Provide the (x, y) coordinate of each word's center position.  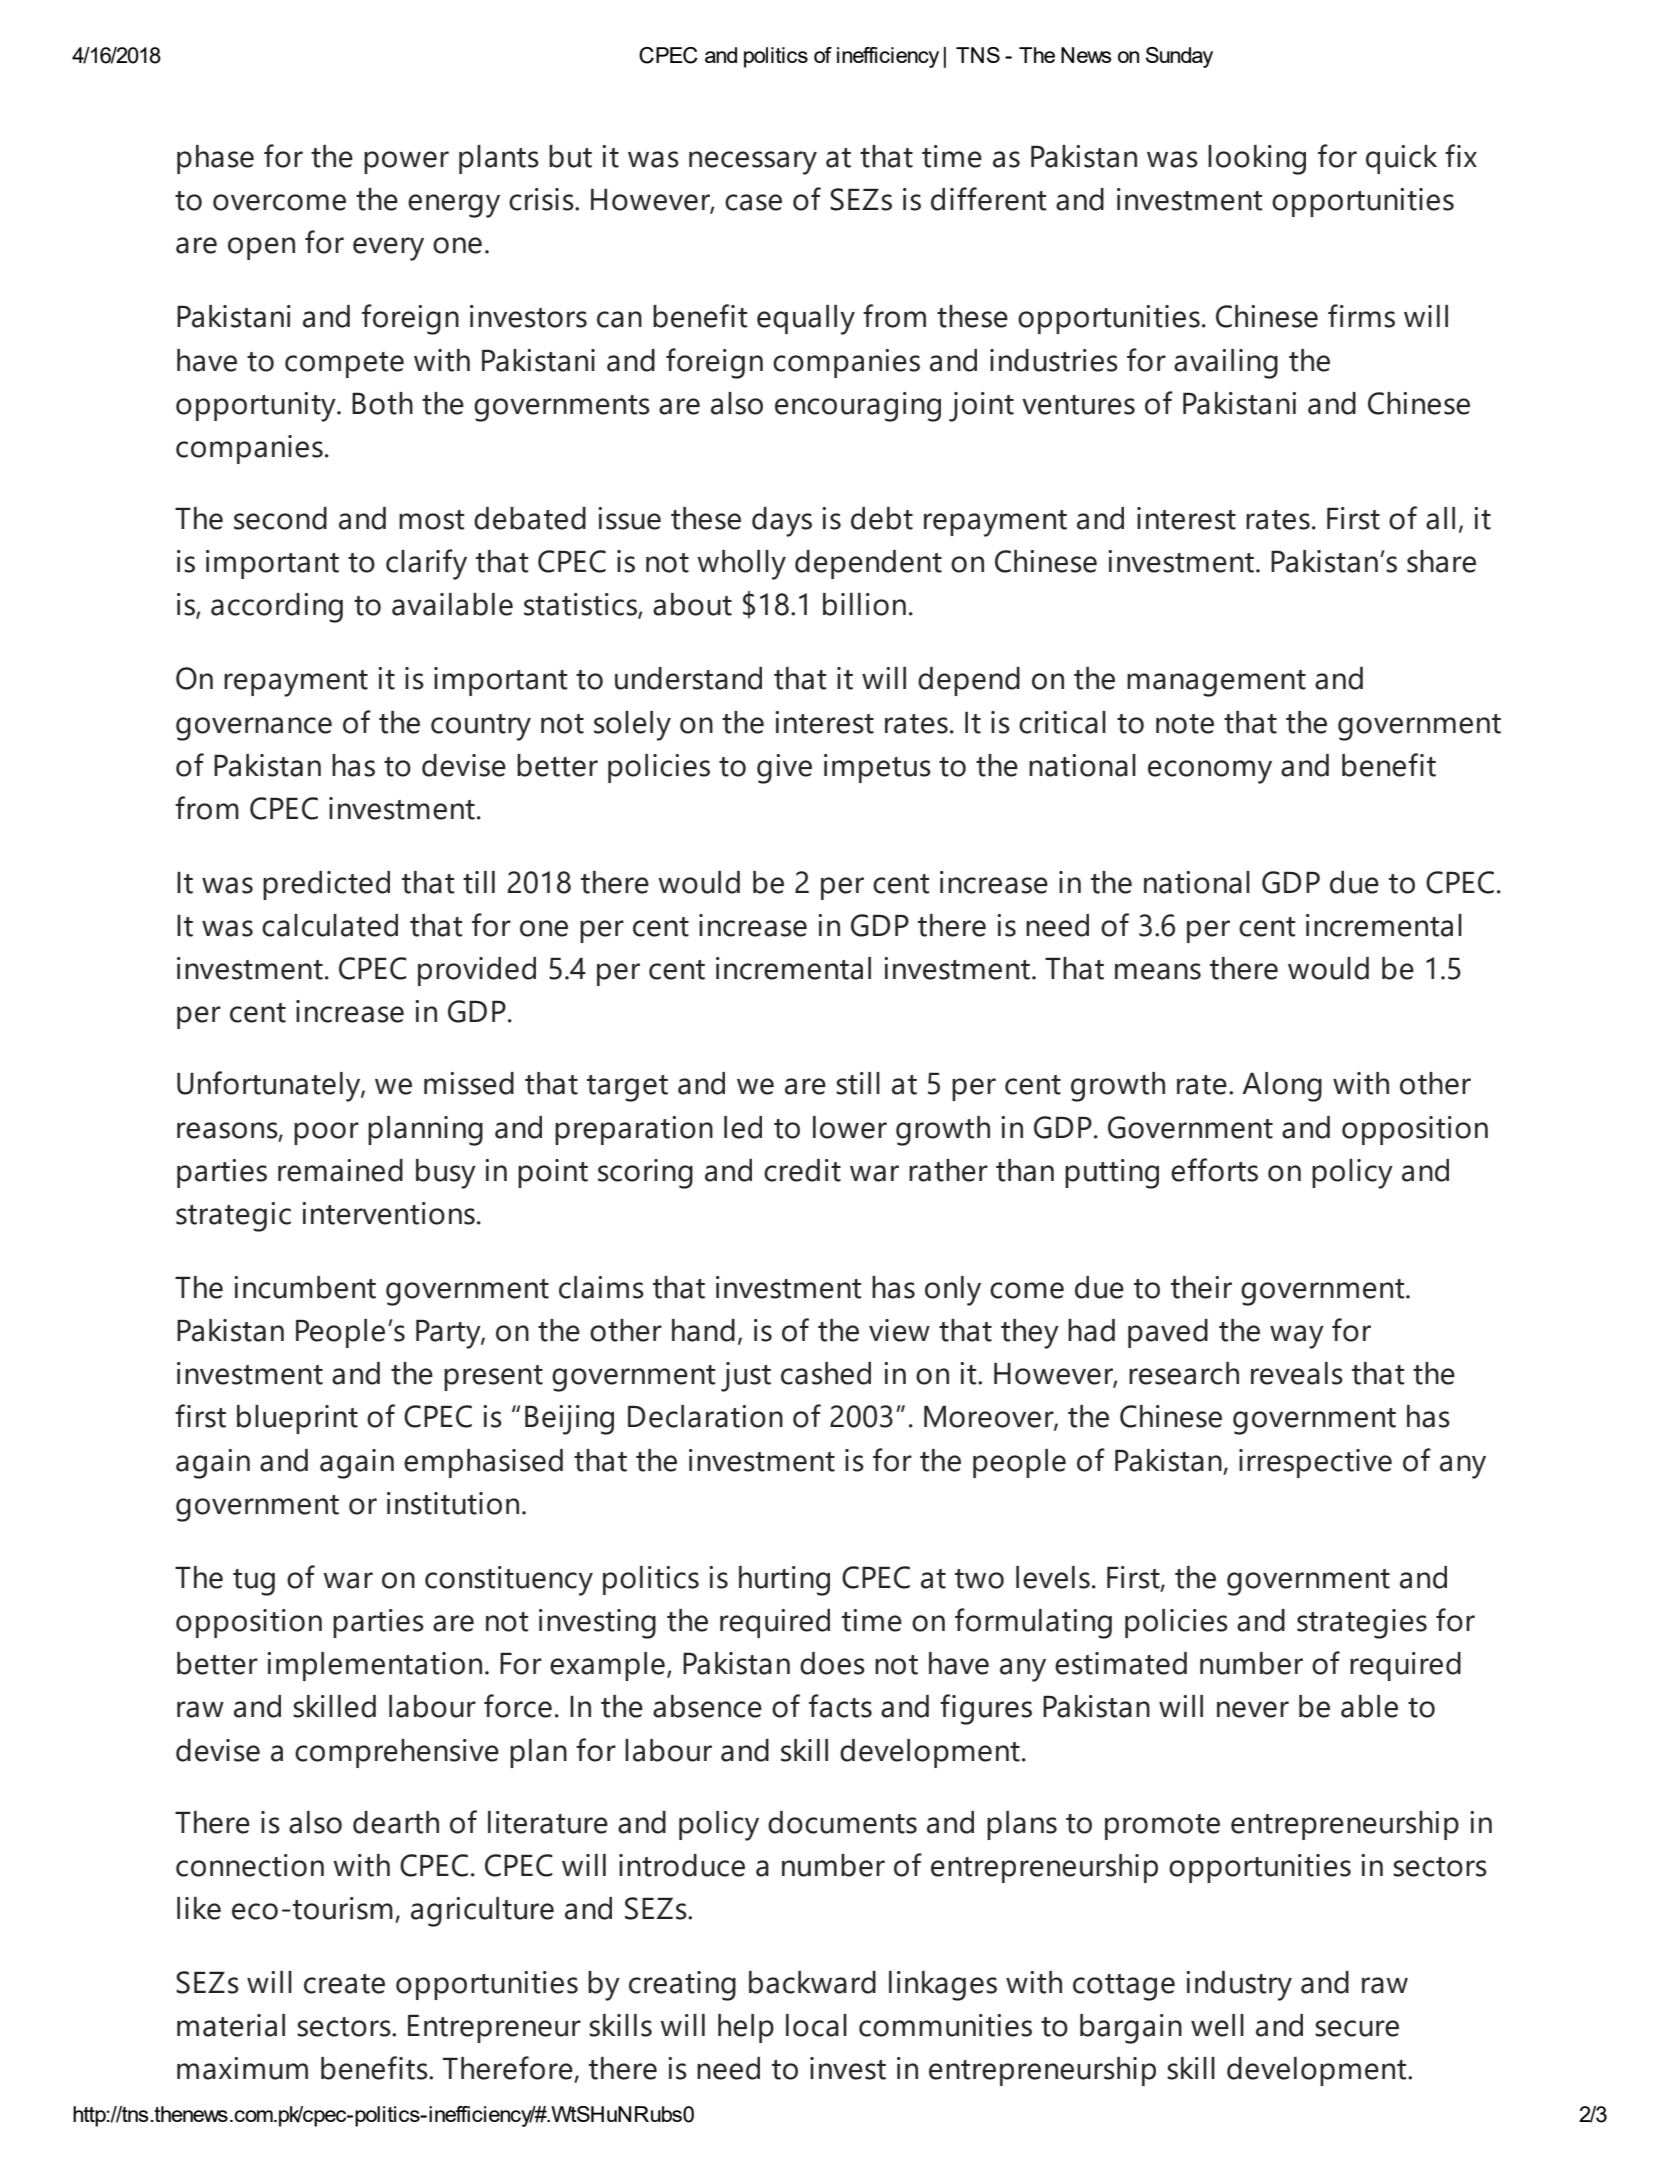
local (816, 2025)
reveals (1297, 1373)
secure (1357, 2028)
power (406, 162)
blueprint (297, 1419)
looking (1257, 160)
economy (1210, 772)
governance (254, 729)
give (784, 769)
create (344, 1984)
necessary (753, 163)
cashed (826, 1373)
